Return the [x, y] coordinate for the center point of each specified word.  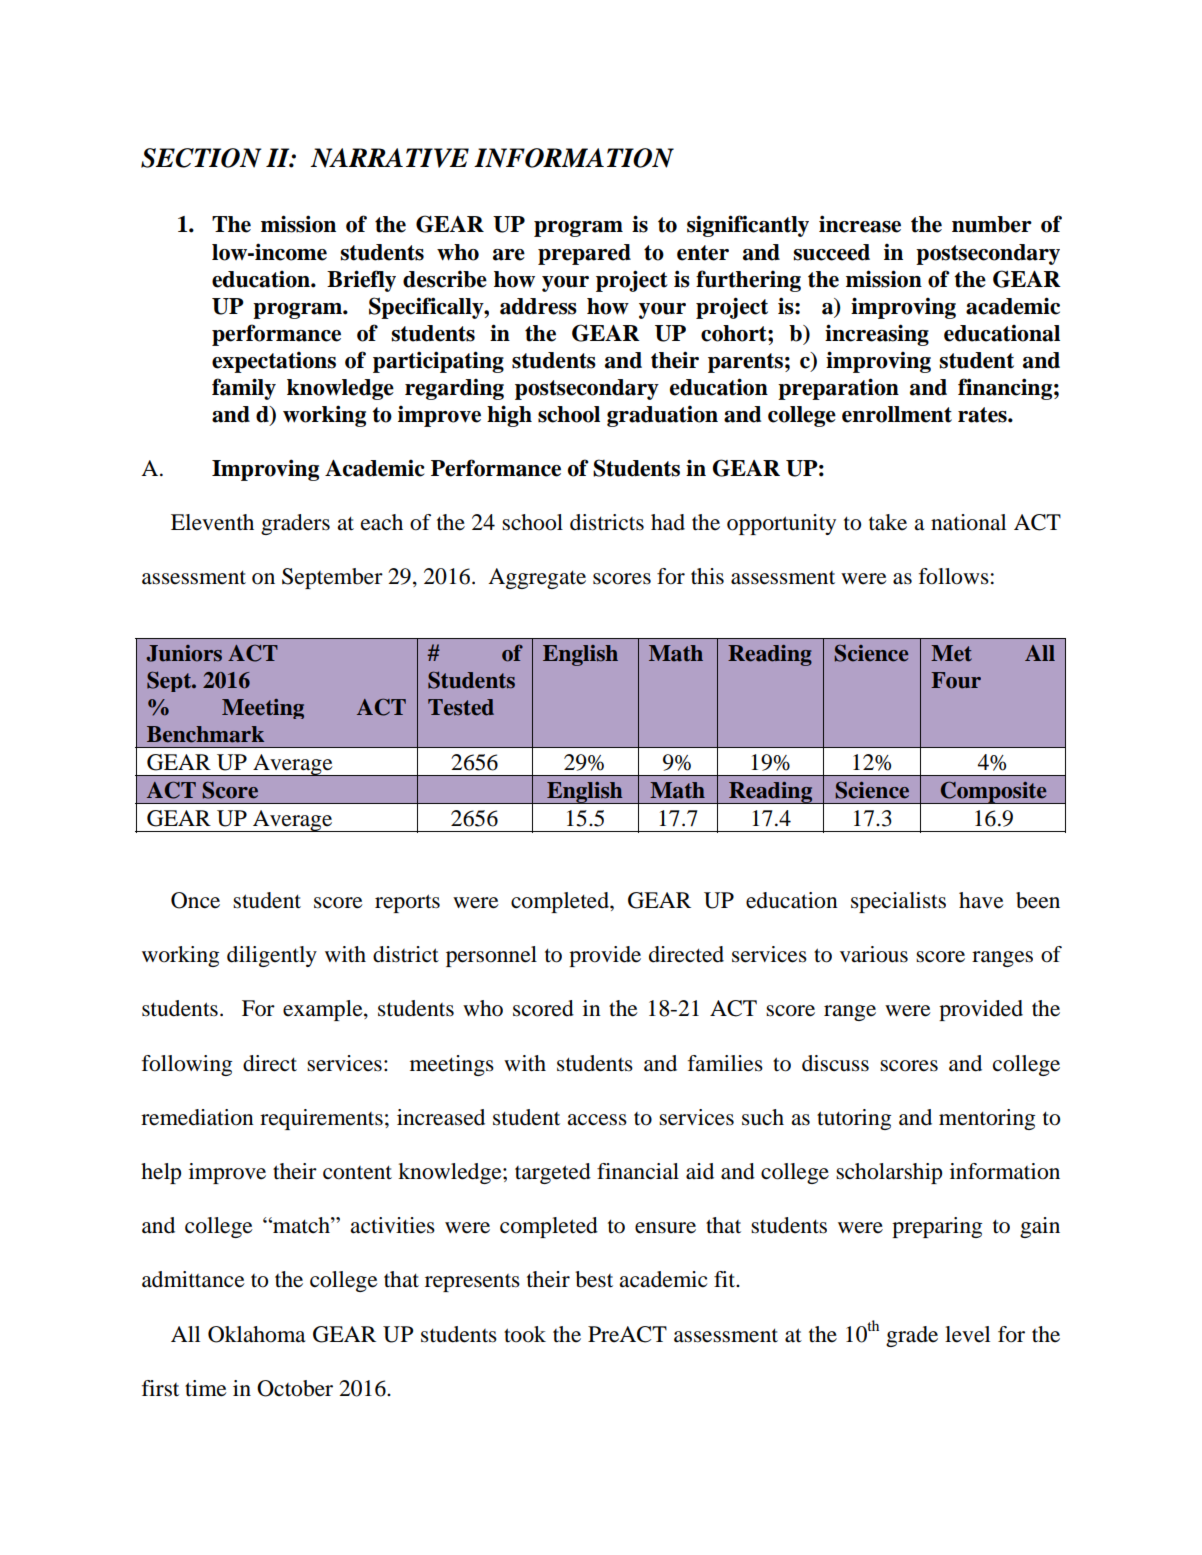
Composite [993, 792]
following [187, 1065]
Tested [461, 707]
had [668, 522]
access [597, 1120]
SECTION [201, 158]
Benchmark [205, 734]
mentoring [987, 1119]
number [992, 224]
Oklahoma [256, 1334]
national [968, 522]
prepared [584, 254]
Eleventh [212, 522]
